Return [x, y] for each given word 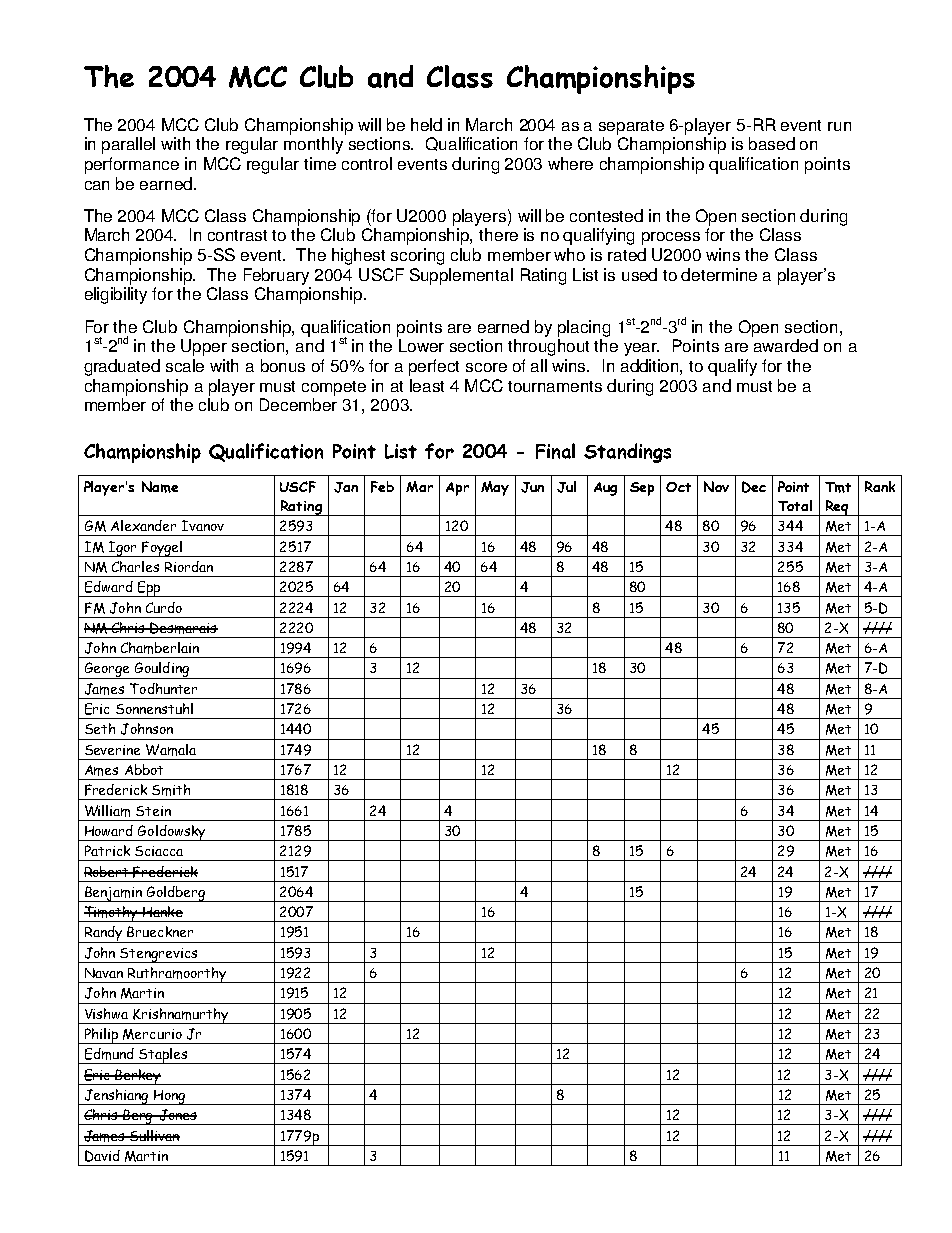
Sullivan [154, 1135]
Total [795, 505]
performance [132, 165]
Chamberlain [160, 648]
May [495, 488]
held [426, 124]
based [772, 143]
